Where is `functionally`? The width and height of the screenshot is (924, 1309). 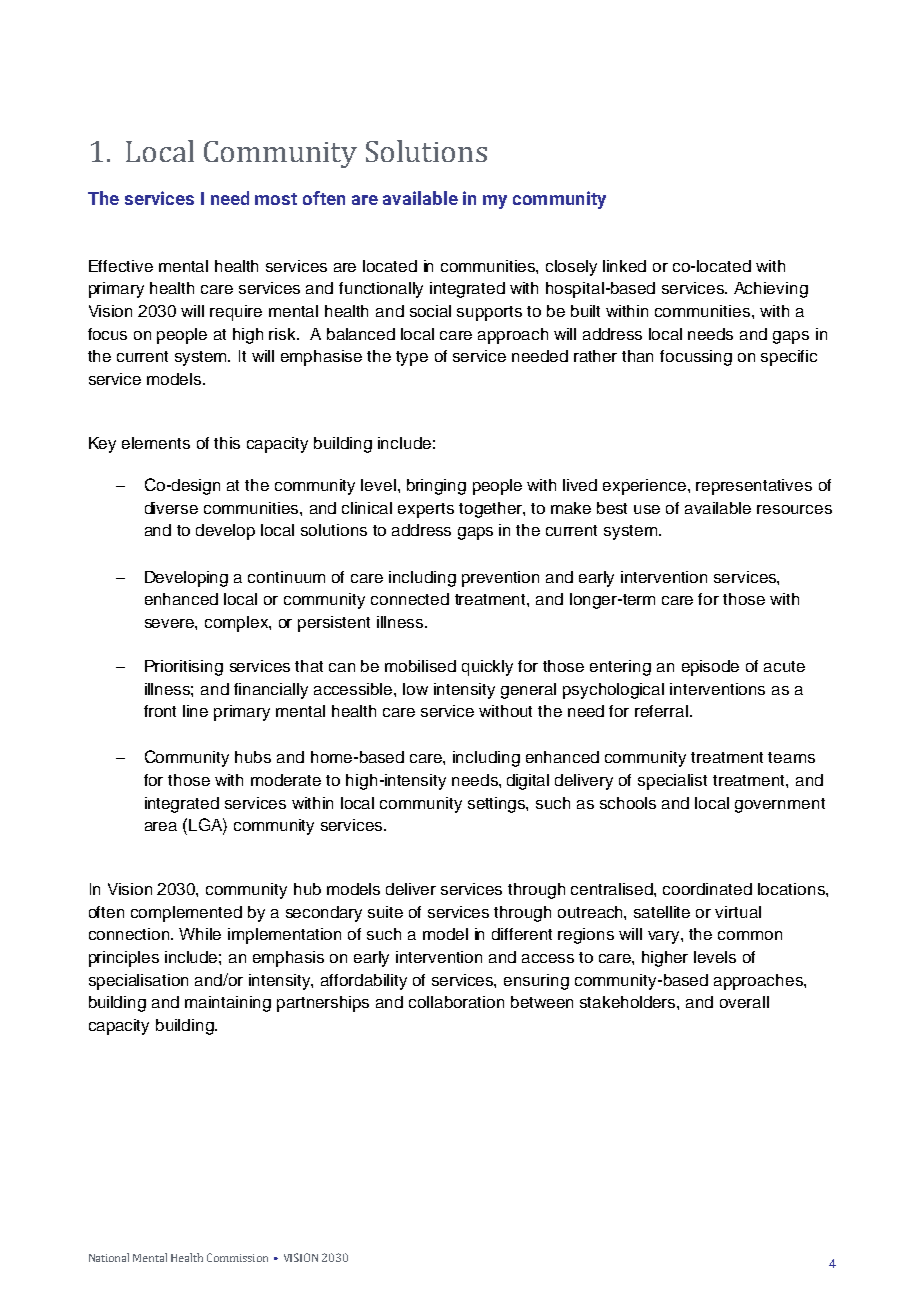 functionally is located at coordinates (381, 290).
